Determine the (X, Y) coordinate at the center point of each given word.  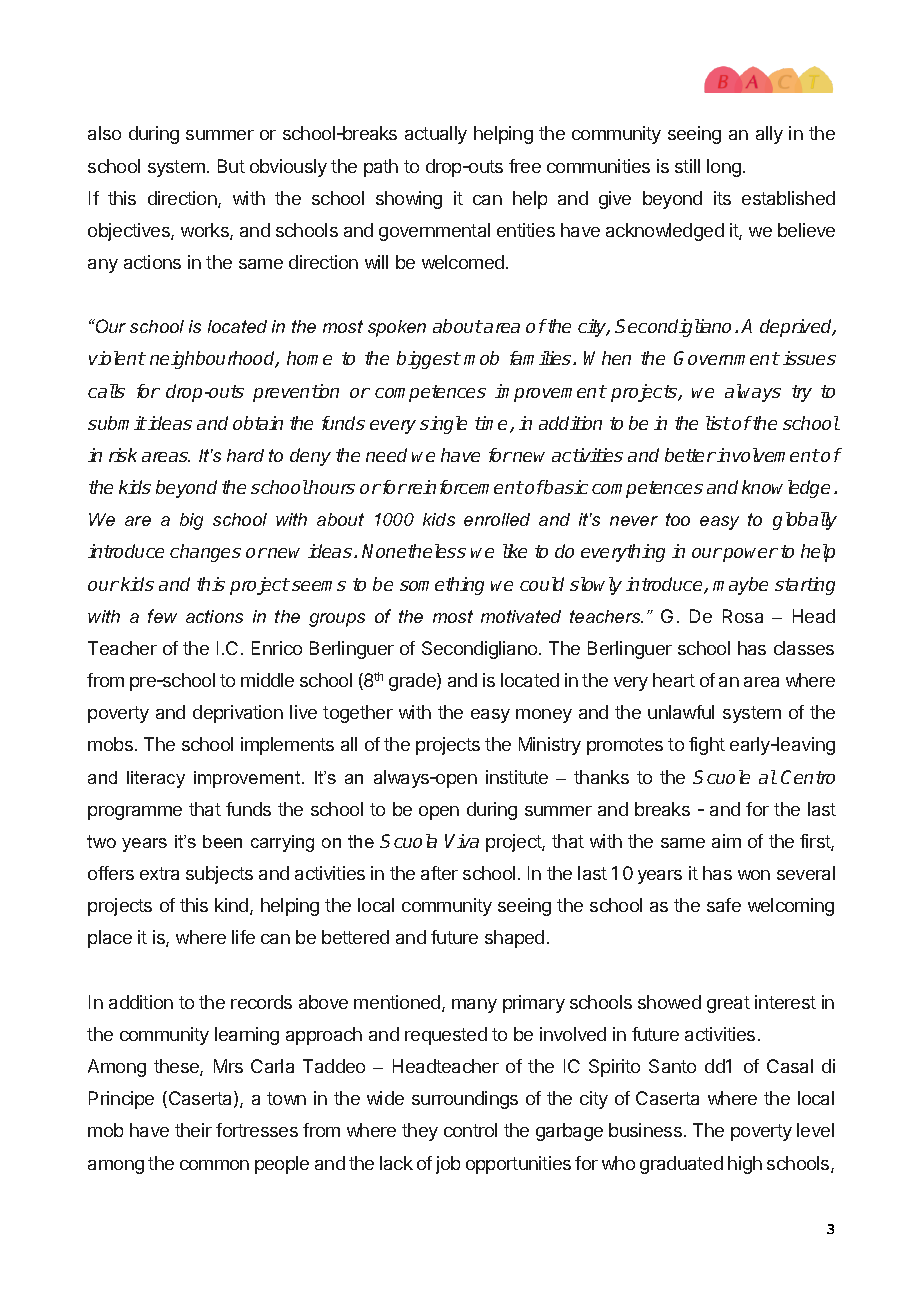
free (525, 166)
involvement (767, 455)
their (193, 1130)
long (724, 168)
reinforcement (465, 487)
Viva (462, 841)
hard (245, 455)
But (231, 166)
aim (726, 841)
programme (135, 813)
